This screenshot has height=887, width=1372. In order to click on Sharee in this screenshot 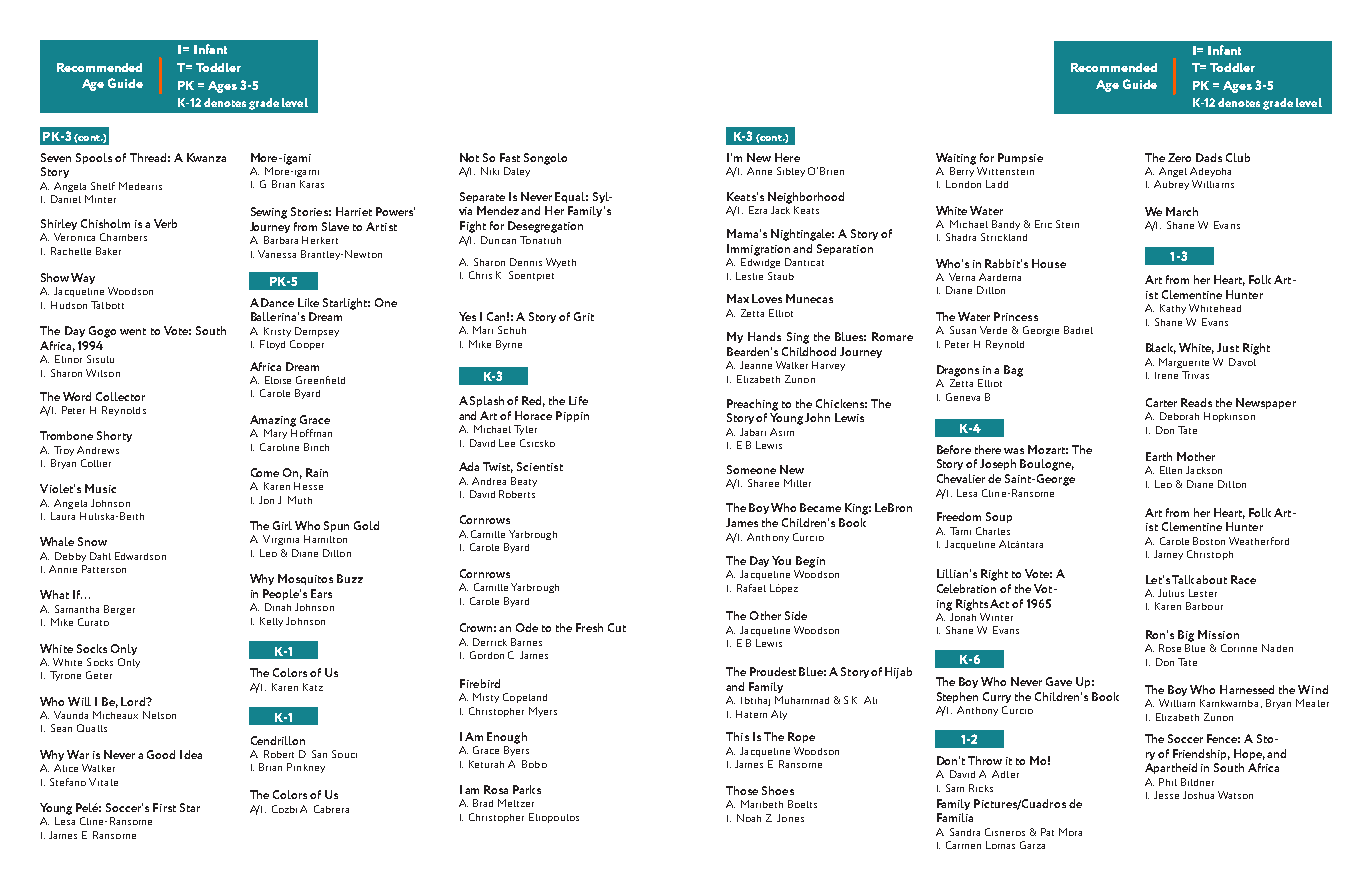, I will do `click(763, 483)`.
